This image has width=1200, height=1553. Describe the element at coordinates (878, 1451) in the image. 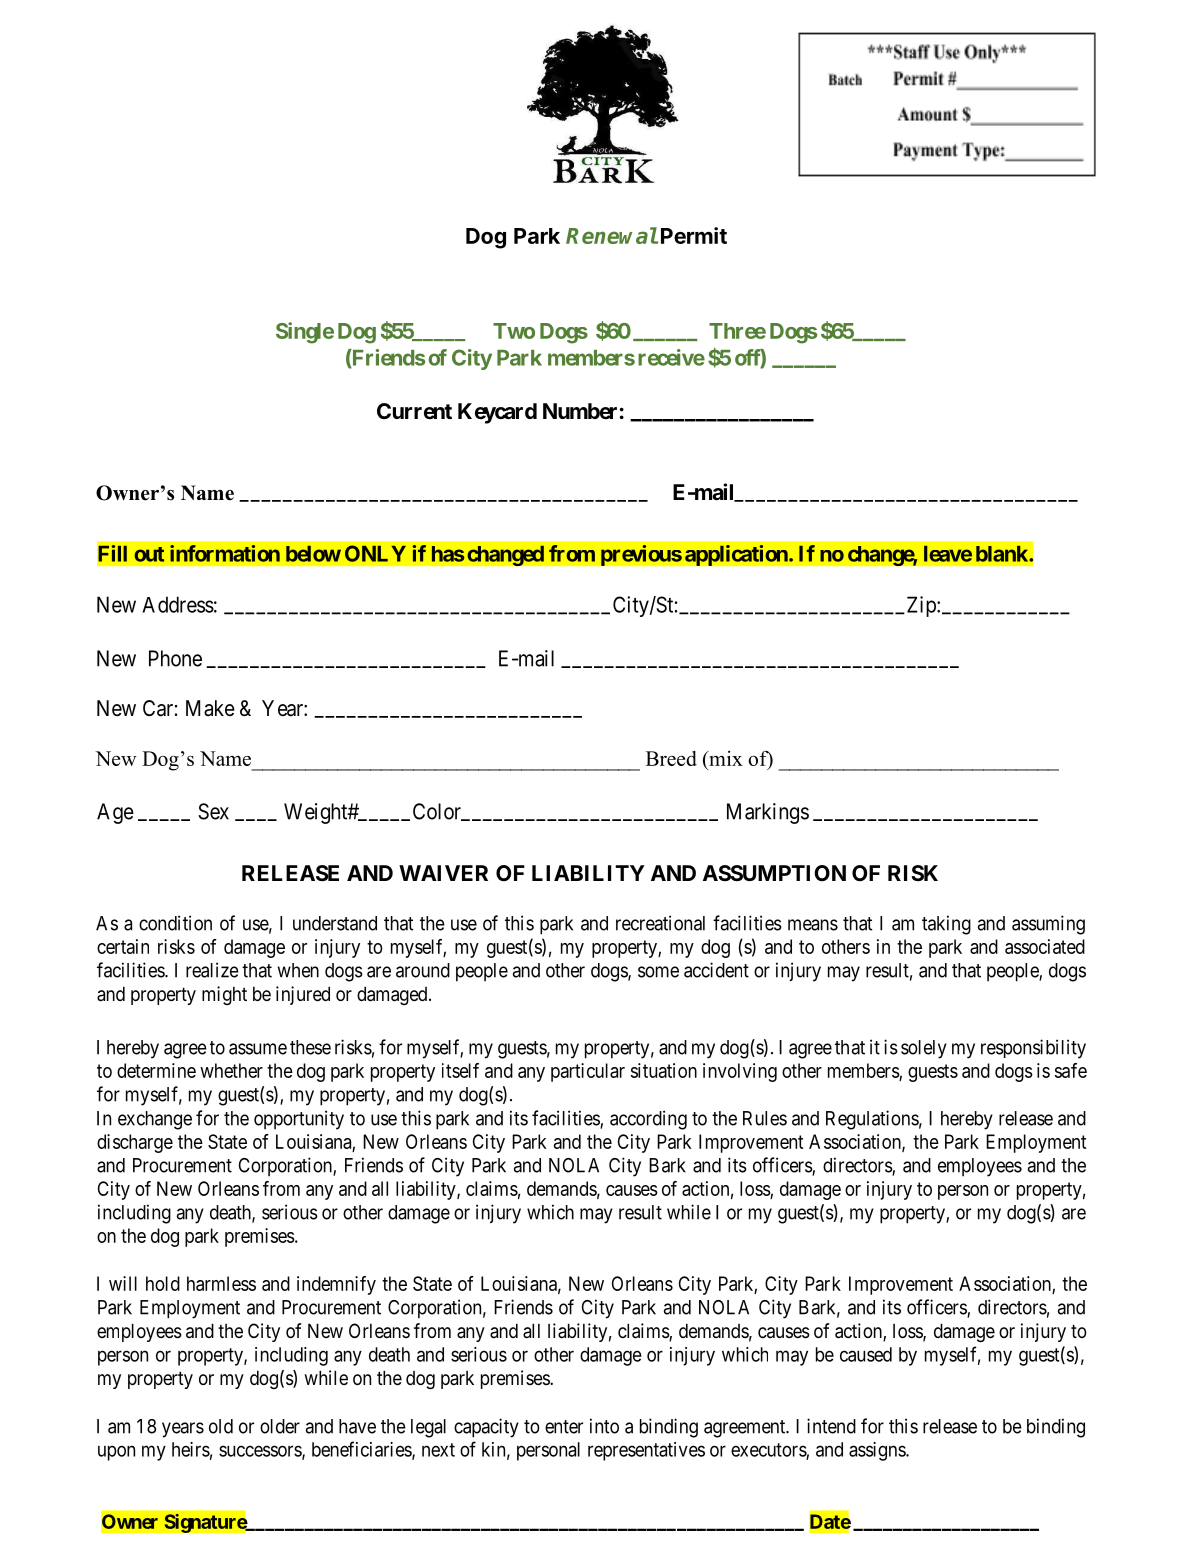

I see `assigns` at that location.
